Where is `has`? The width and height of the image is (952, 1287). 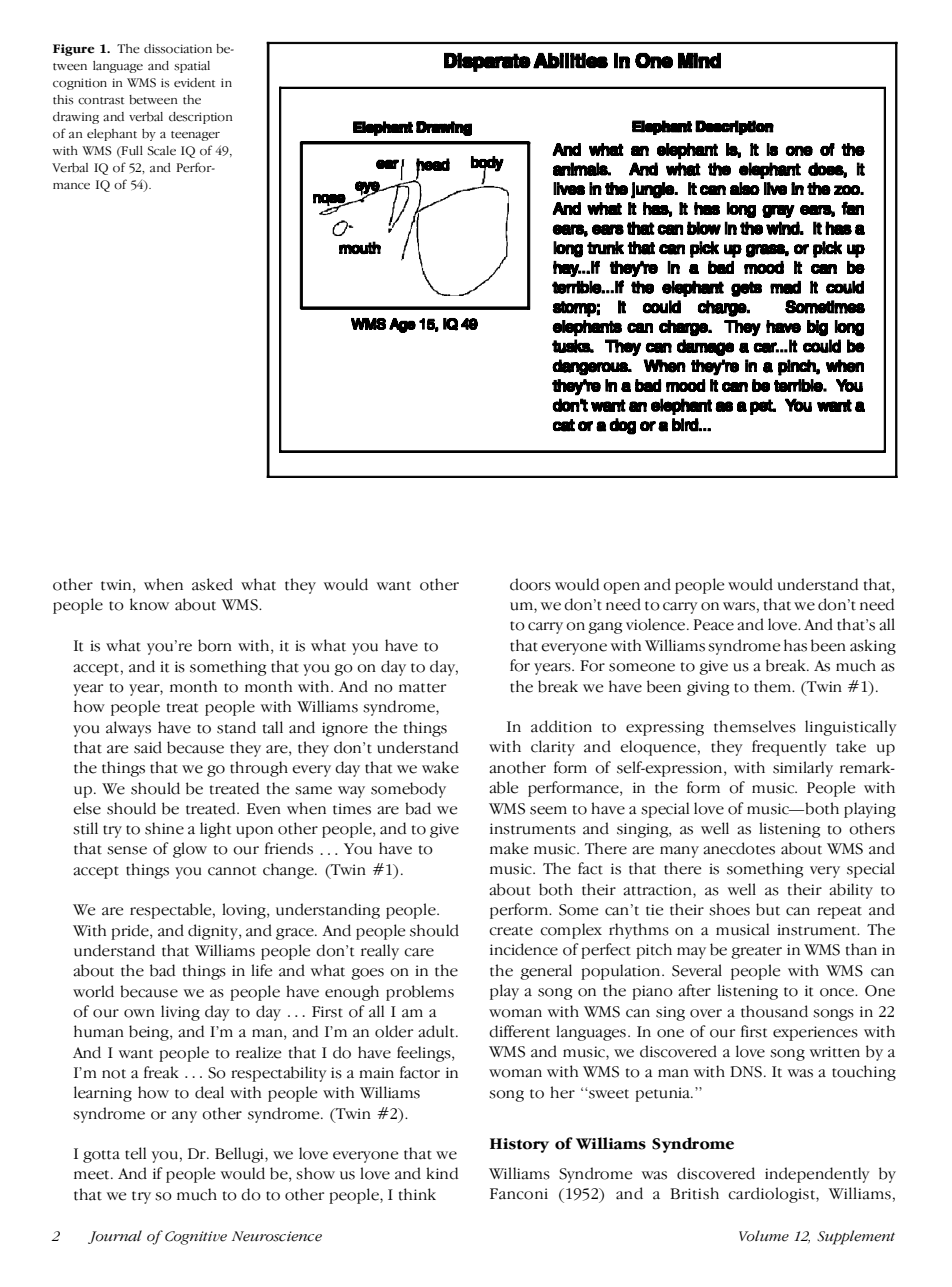 has is located at coordinates (795, 645).
